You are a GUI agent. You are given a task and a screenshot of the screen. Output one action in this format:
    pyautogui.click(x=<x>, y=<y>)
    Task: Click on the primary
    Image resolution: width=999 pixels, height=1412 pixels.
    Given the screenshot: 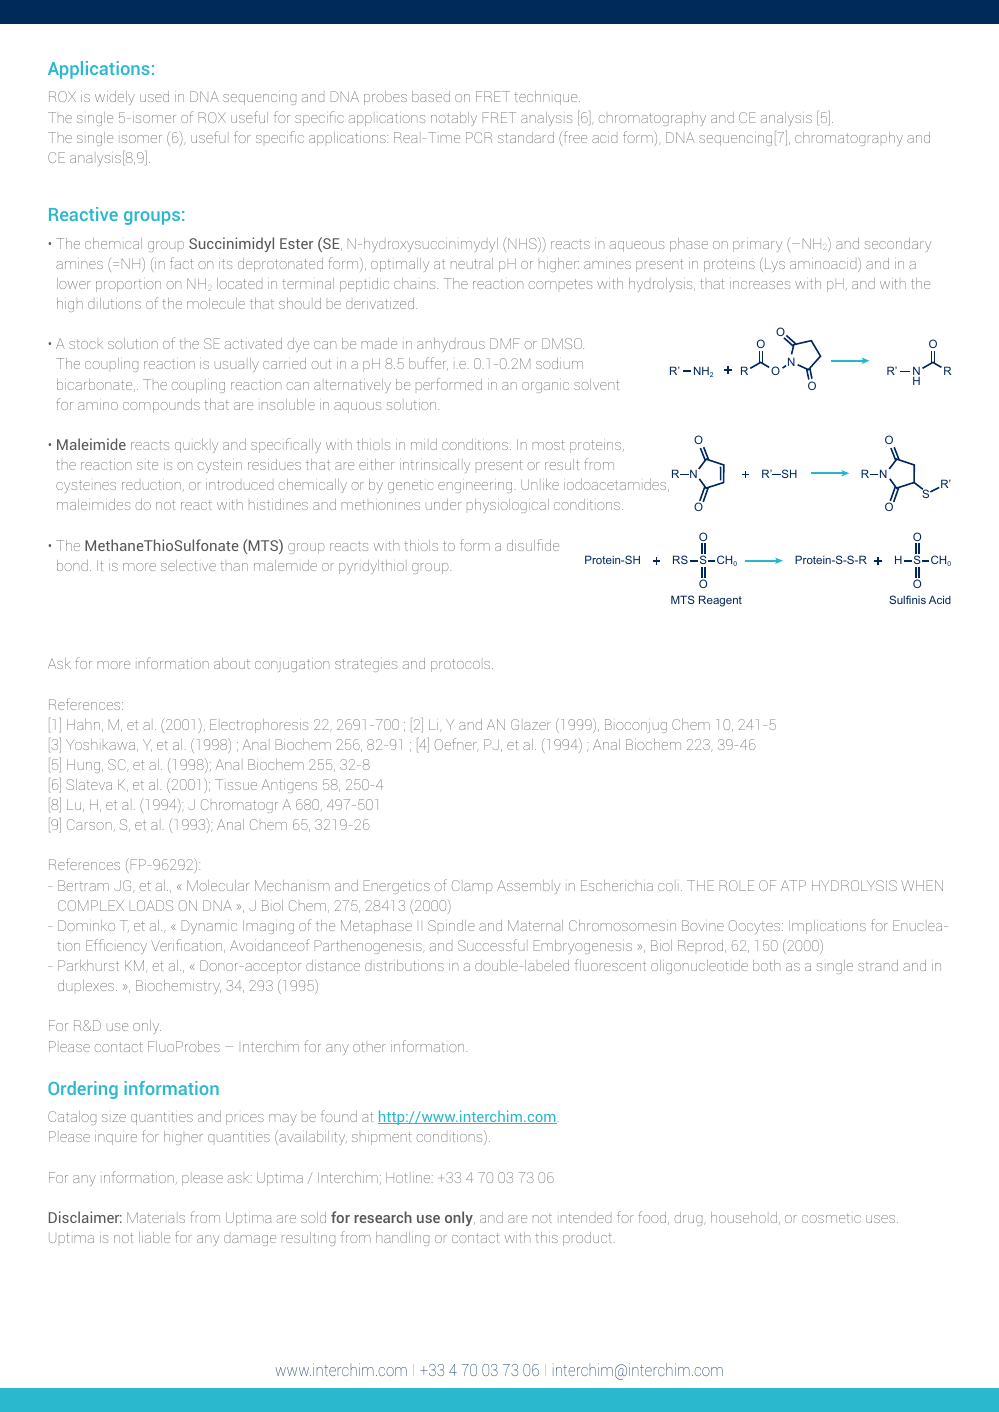 What is the action you would take?
    pyautogui.click(x=757, y=246)
